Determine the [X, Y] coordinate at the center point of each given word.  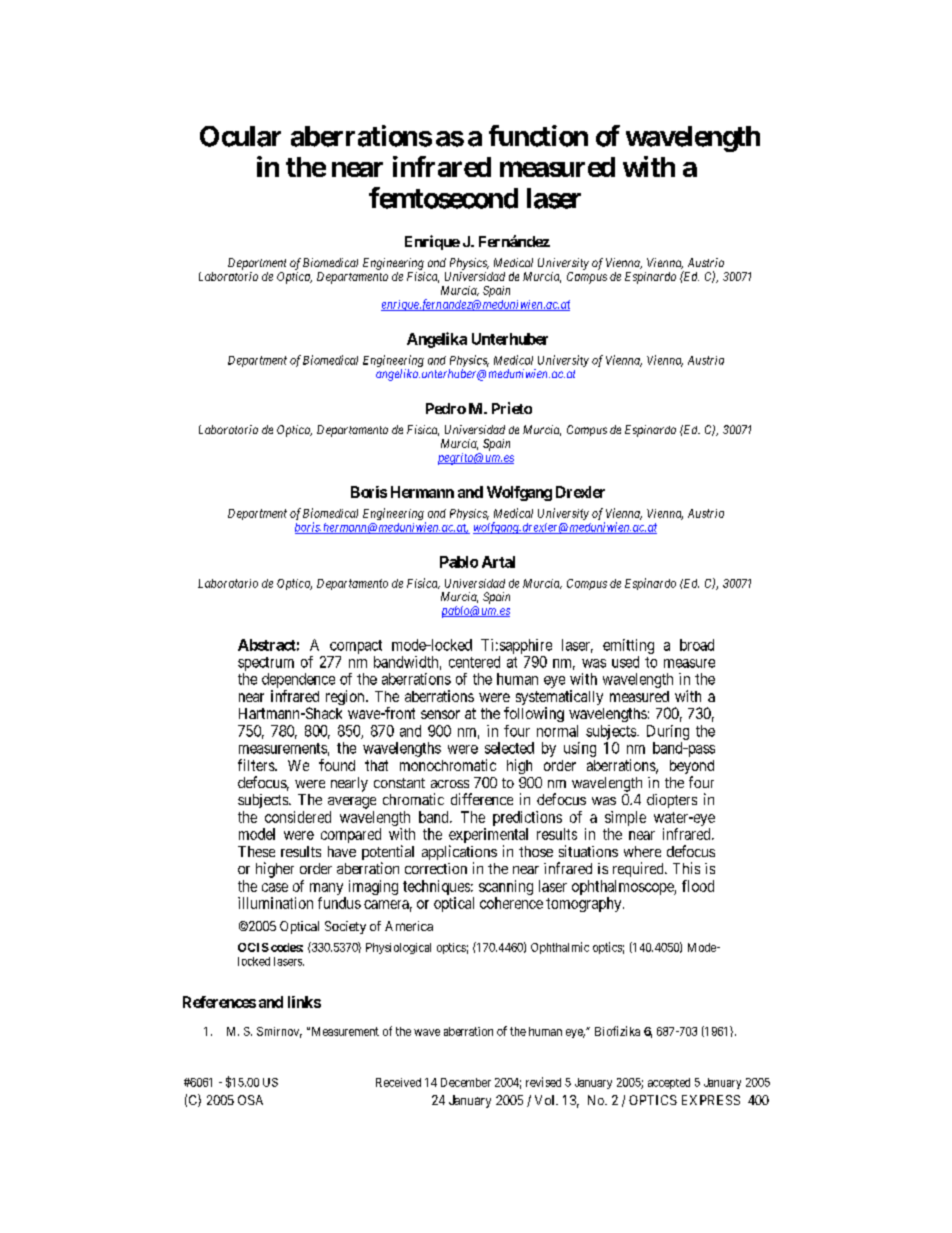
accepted [669, 1083]
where [642, 851]
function [538, 136]
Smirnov [279, 1032]
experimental [488, 837]
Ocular [240, 136]
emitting [628, 646]
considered [298, 817]
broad [697, 645]
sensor [440, 714]
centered [474, 662]
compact [356, 647]
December [466, 1082]
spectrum [266, 664]
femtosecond [443, 198]
